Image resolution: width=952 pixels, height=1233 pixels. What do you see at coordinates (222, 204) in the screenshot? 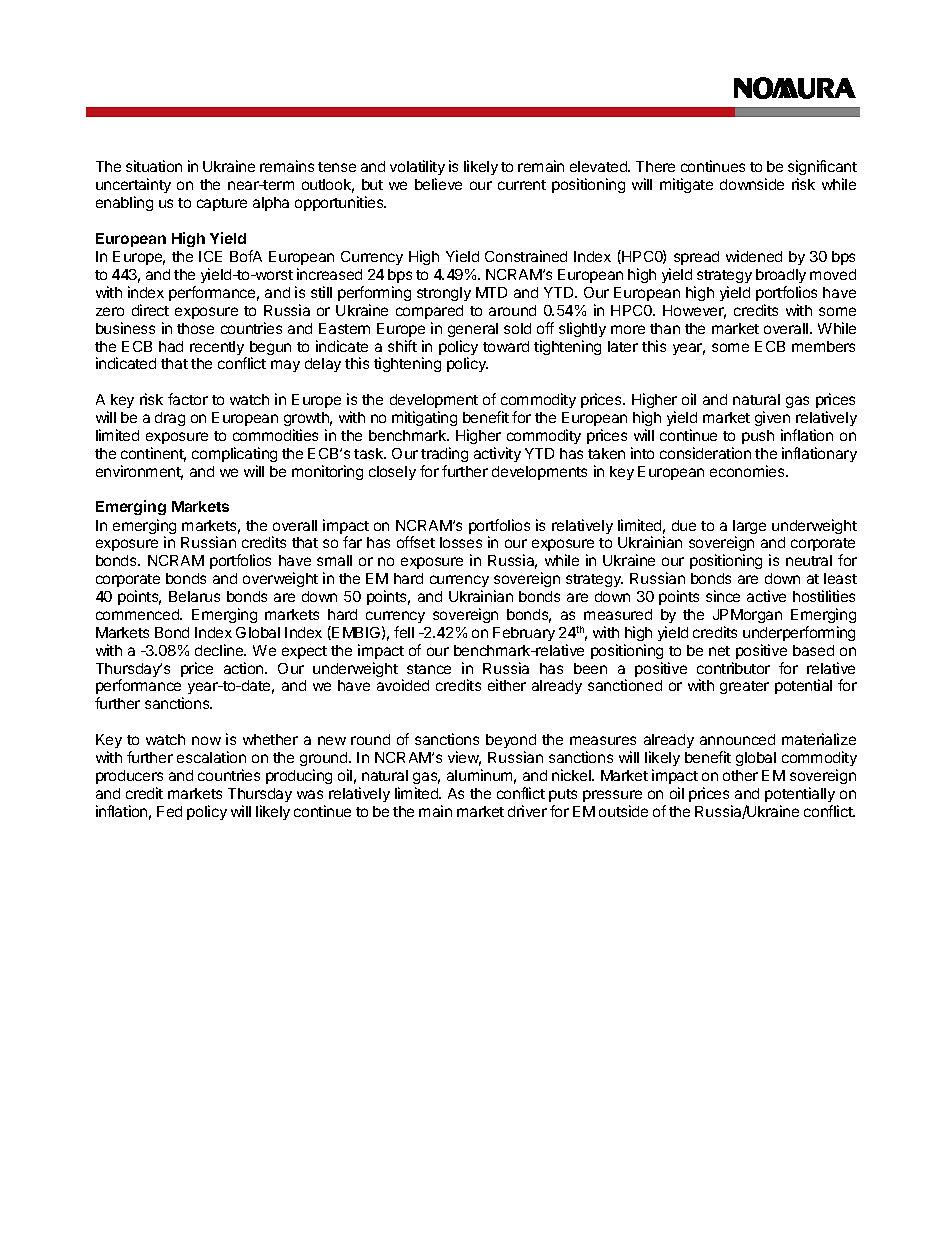
I see `capture` at bounding box center [222, 204].
